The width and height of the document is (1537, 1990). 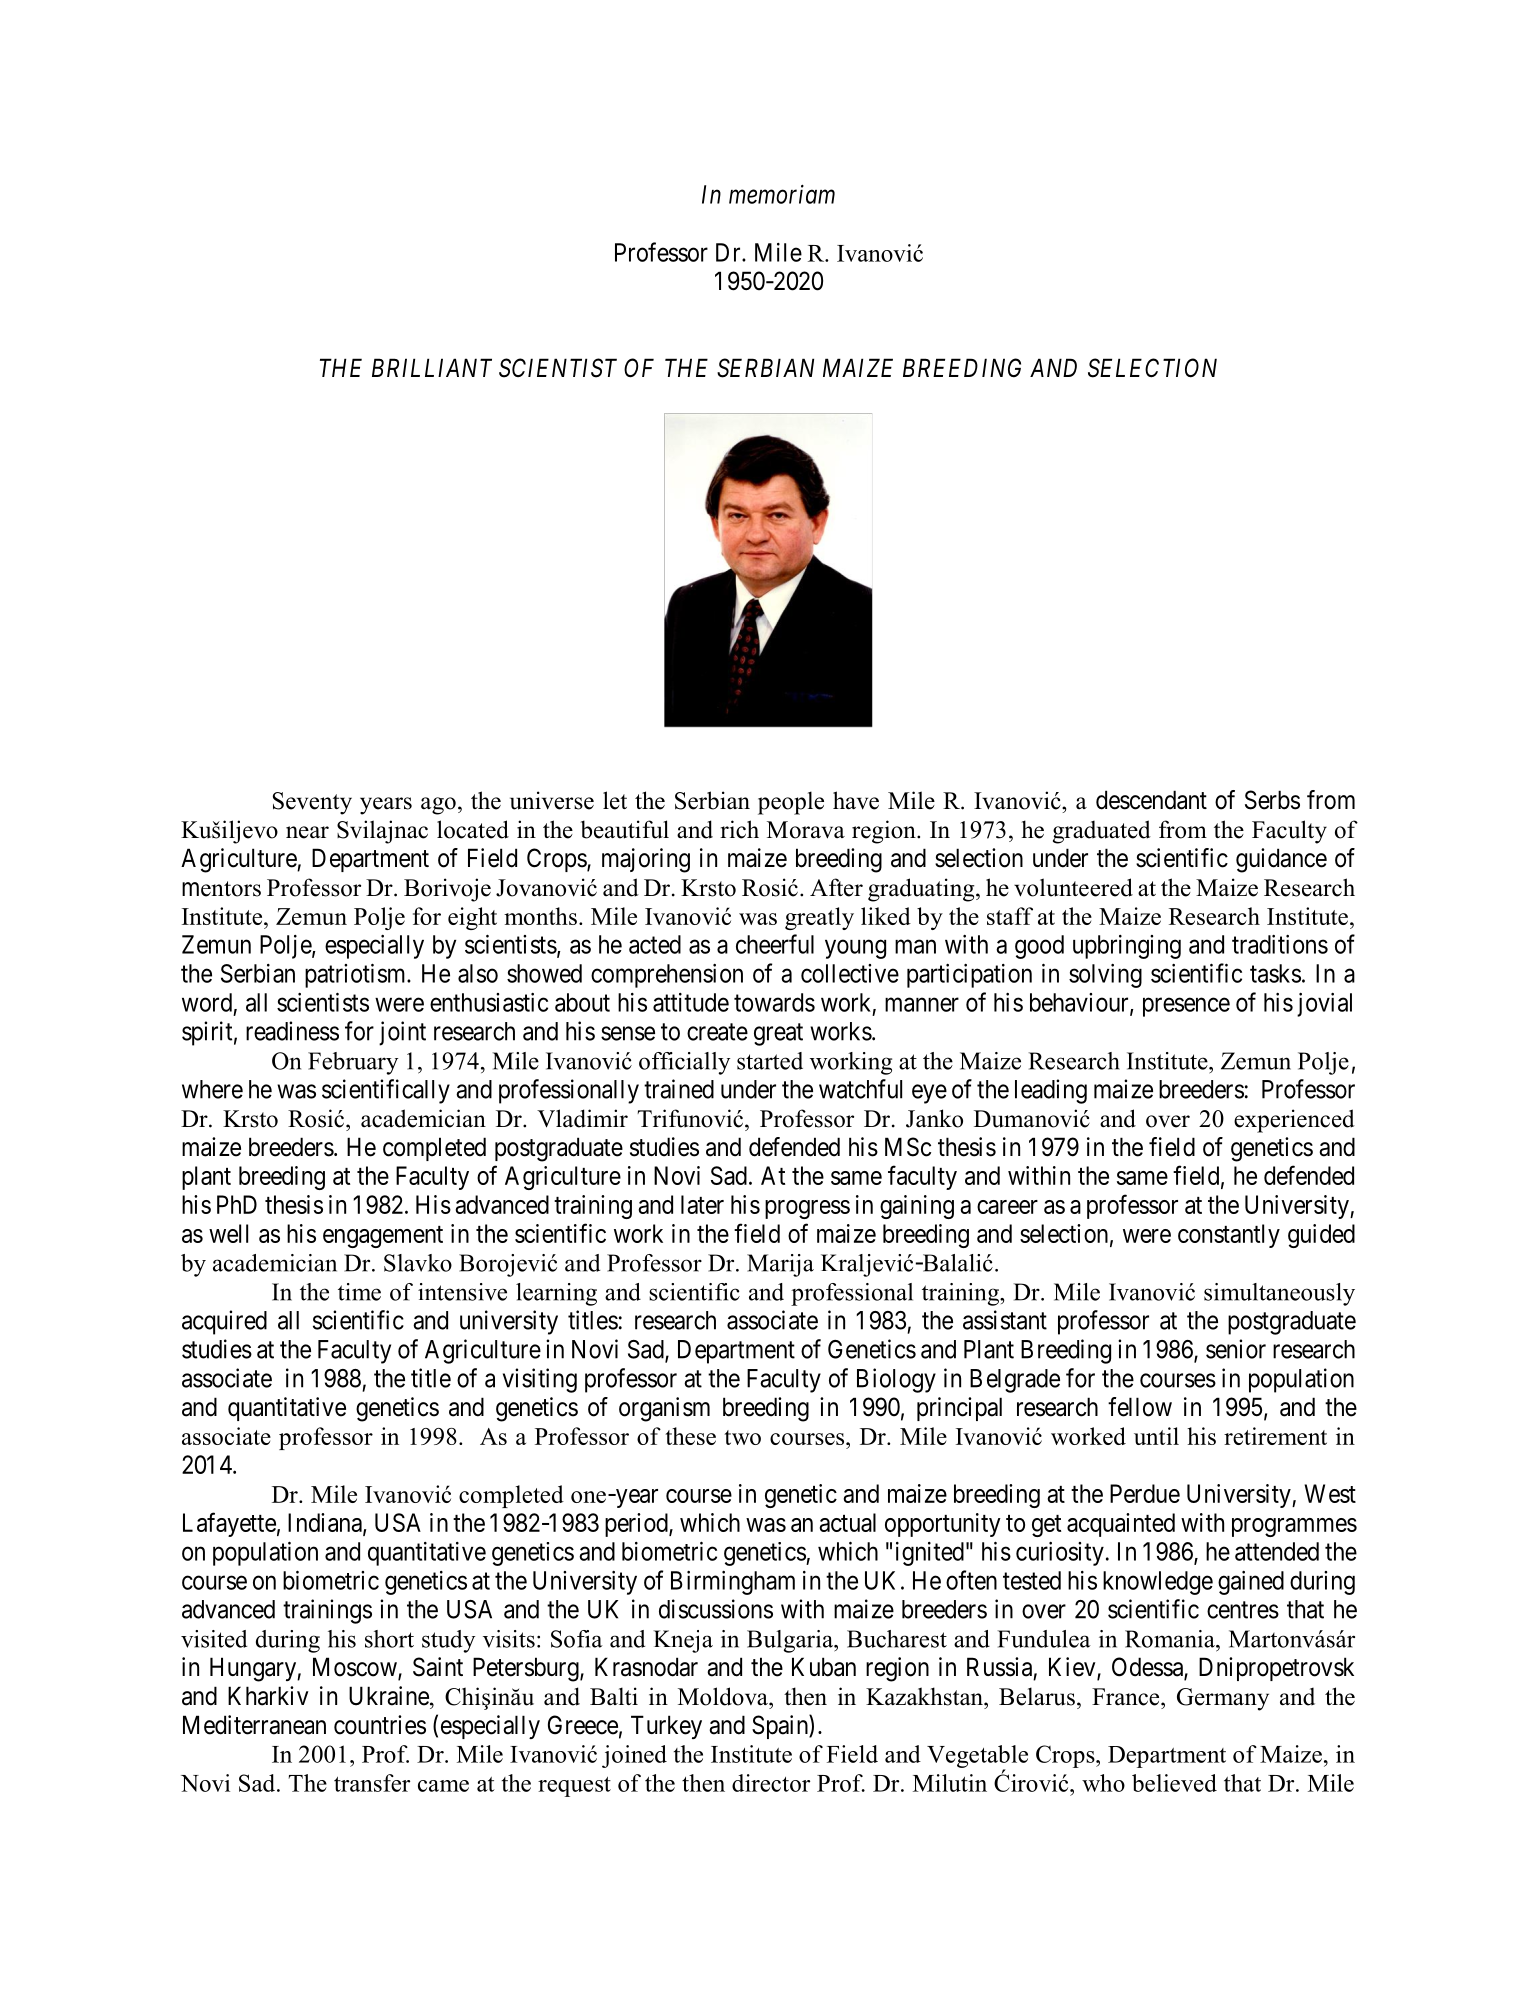 I want to click on cheerful, so click(x=775, y=944).
